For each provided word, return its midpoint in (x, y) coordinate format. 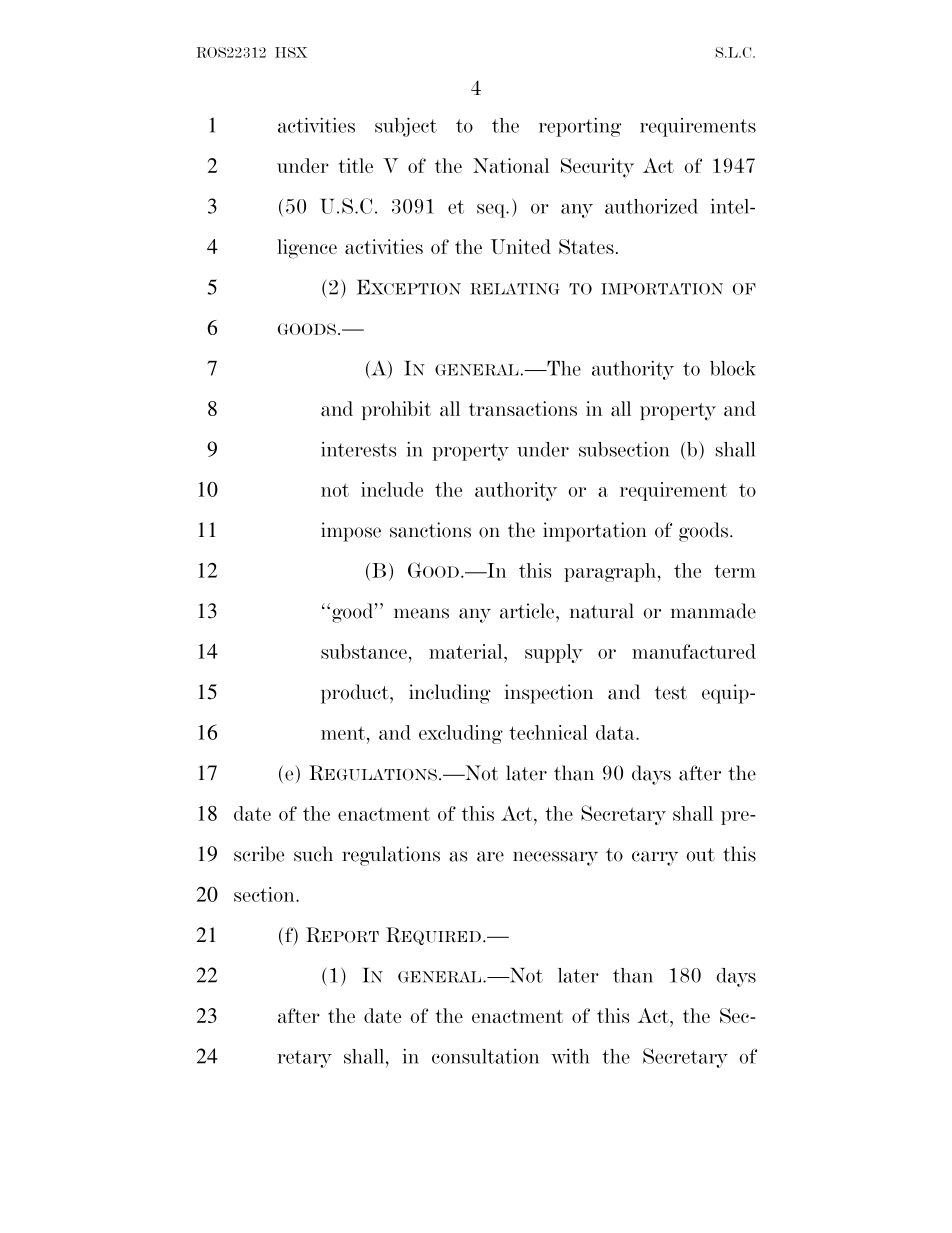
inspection (549, 694)
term (735, 571)
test (671, 693)
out (700, 855)
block (733, 368)
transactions (523, 408)
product (356, 694)
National (511, 165)
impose (351, 532)
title (356, 165)
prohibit (396, 410)
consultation (485, 1056)
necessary (555, 858)
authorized (651, 206)
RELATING (515, 289)
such (313, 854)
